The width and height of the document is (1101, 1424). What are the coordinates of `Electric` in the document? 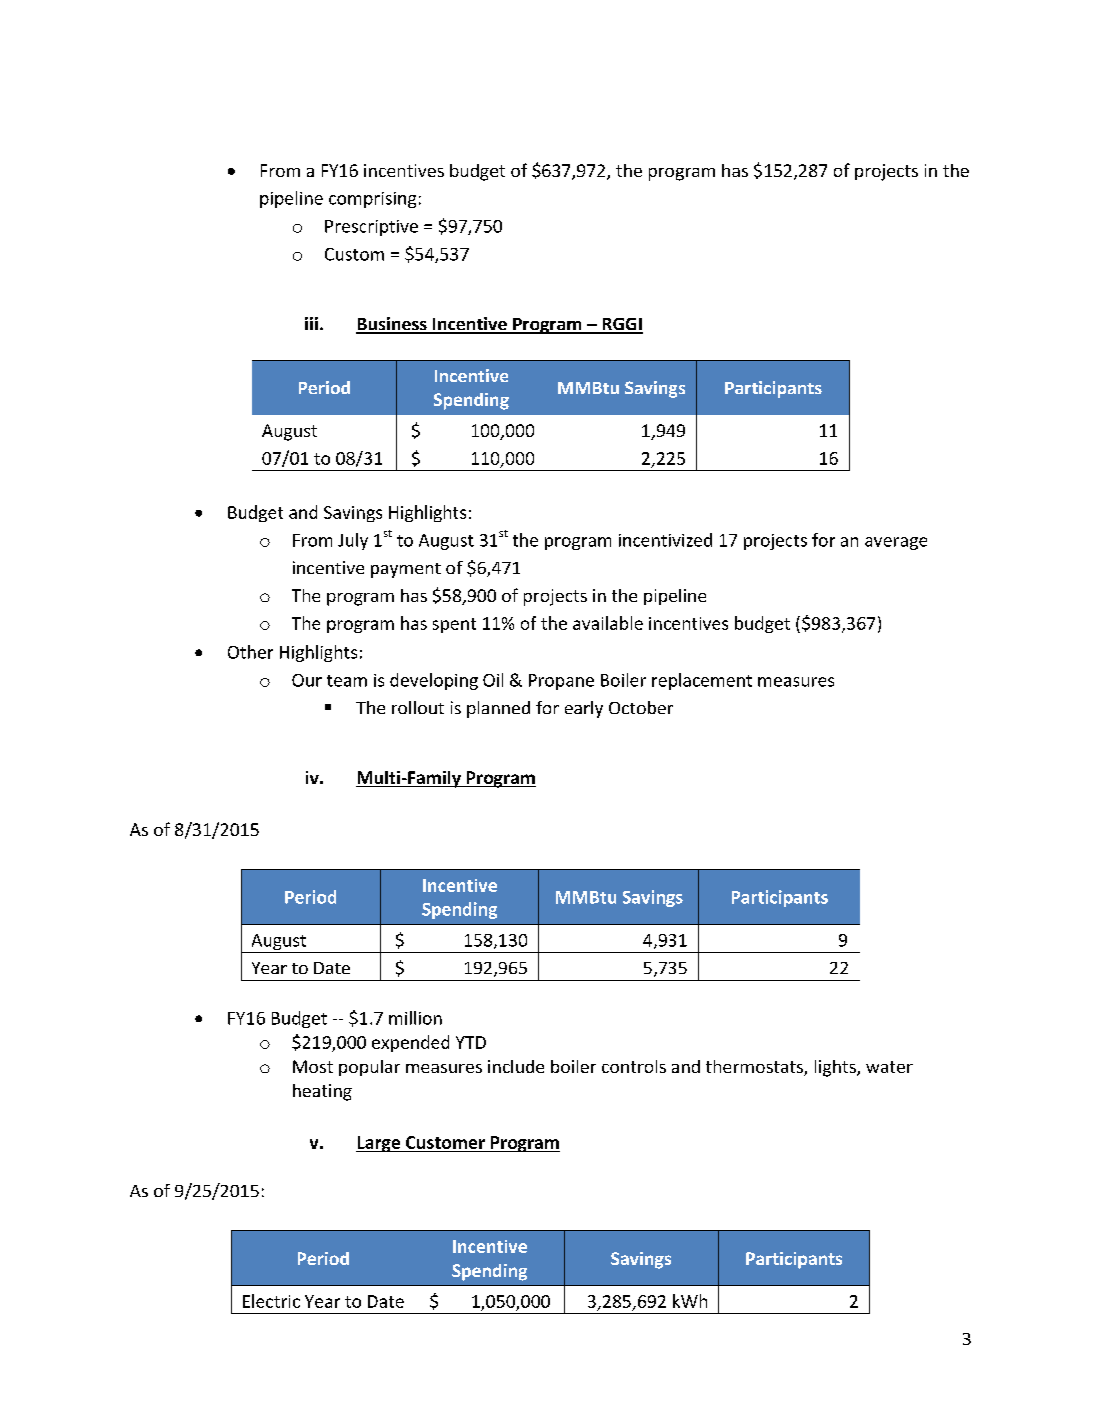 It's located at (271, 1301).
